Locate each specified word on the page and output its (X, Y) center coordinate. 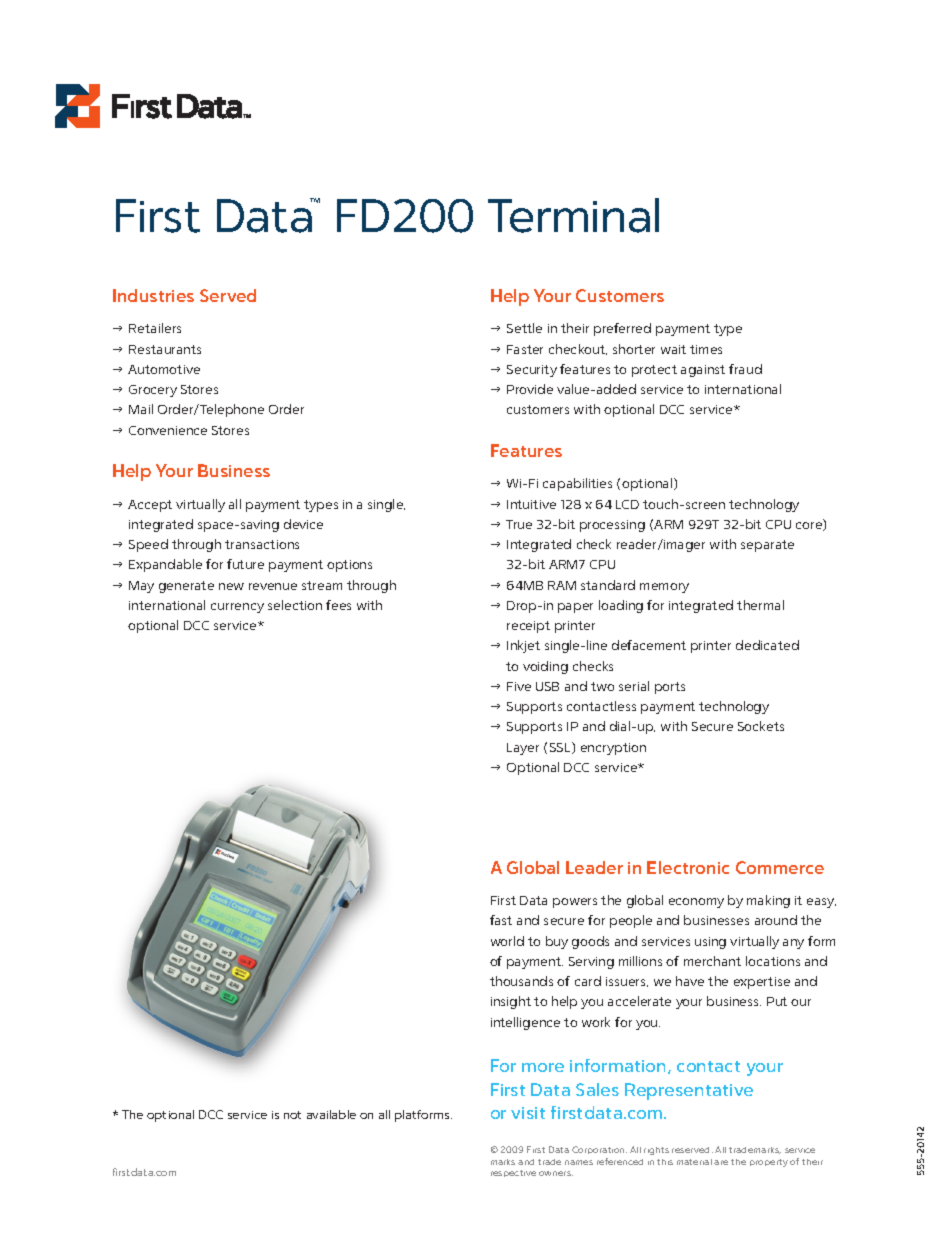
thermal (760, 605)
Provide (530, 389)
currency (237, 608)
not (292, 1115)
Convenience (168, 430)
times (706, 349)
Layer (523, 749)
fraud (745, 369)
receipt (528, 627)
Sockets (761, 726)
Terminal (573, 215)
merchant (712, 961)
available (331, 1114)
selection (295, 605)
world (507, 941)
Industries (153, 295)
